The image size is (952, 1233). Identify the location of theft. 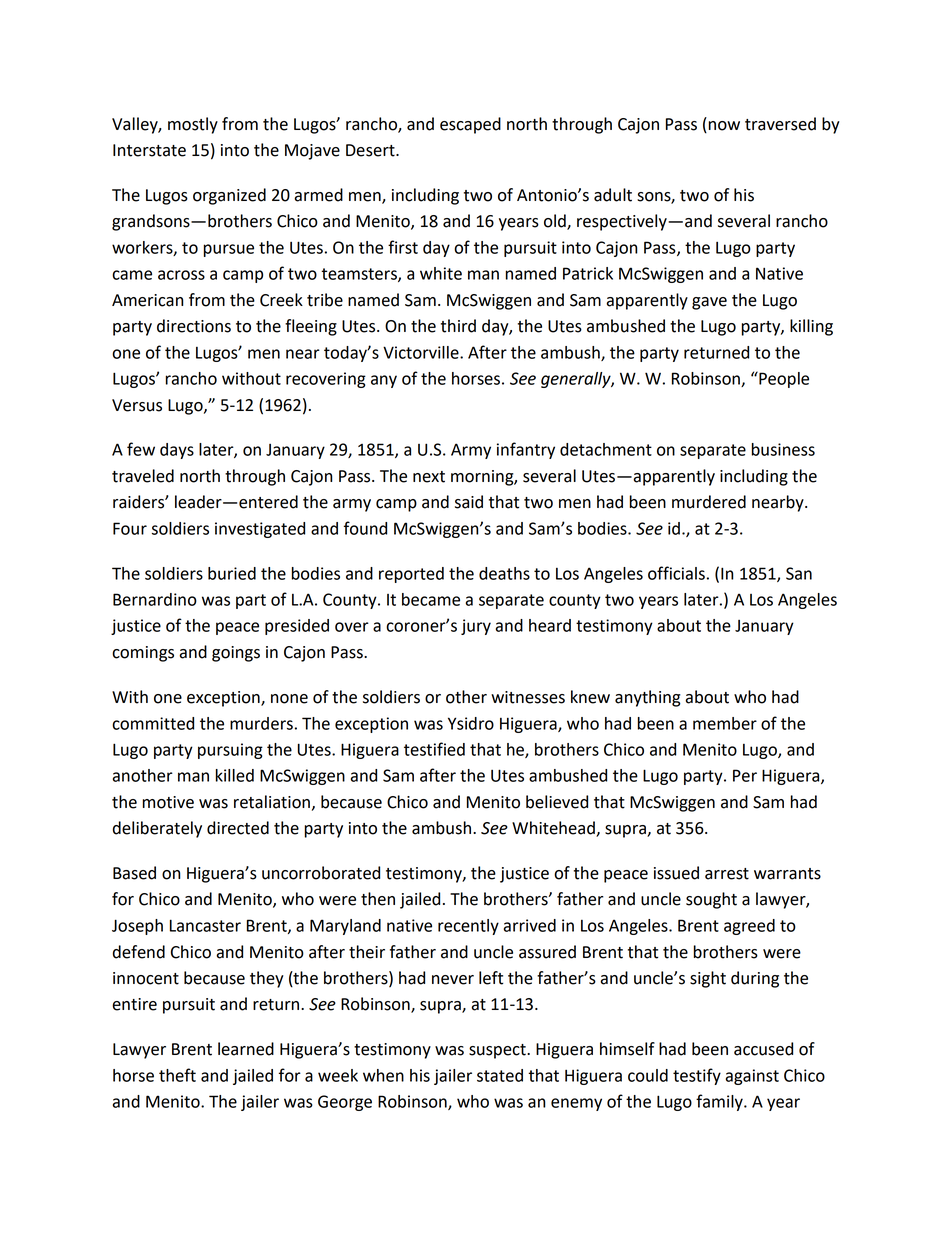
(177, 1075).
